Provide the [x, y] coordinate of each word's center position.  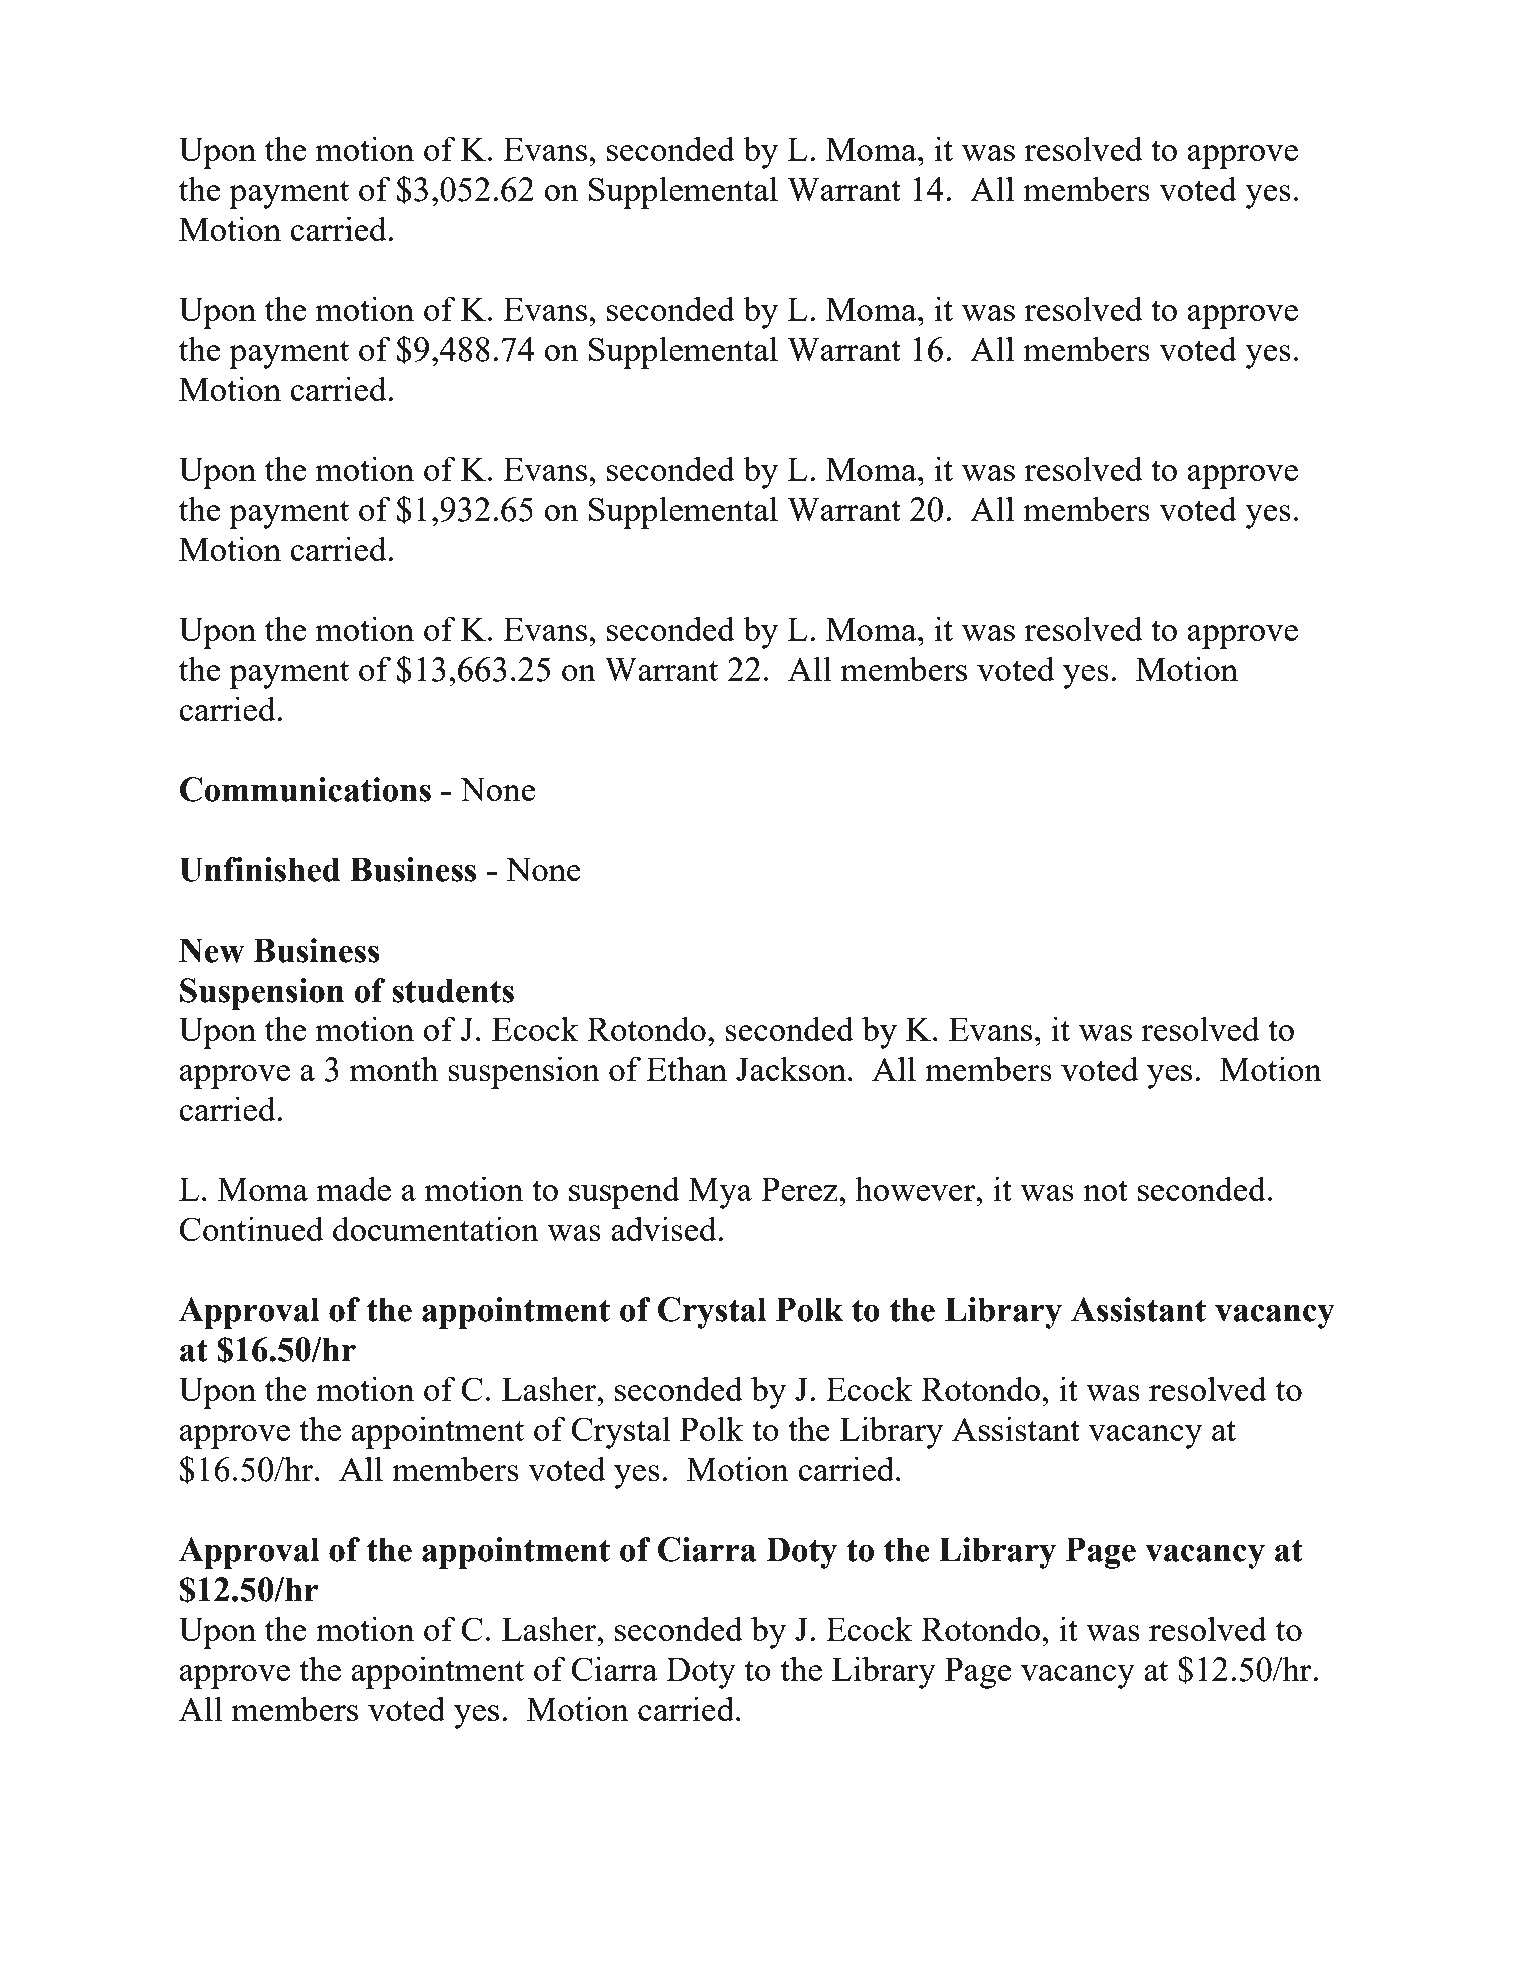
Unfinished [259, 869]
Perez [800, 1189]
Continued [251, 1228]
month [394, 1068]
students [453, 990]
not [1105, 1190]
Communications [305, 789]
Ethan [686, 1068]
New [211, 950]
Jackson [791, 1068]
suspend [624, 1192]
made [354, 1188]
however [916, 1188]
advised [665, 1228]
